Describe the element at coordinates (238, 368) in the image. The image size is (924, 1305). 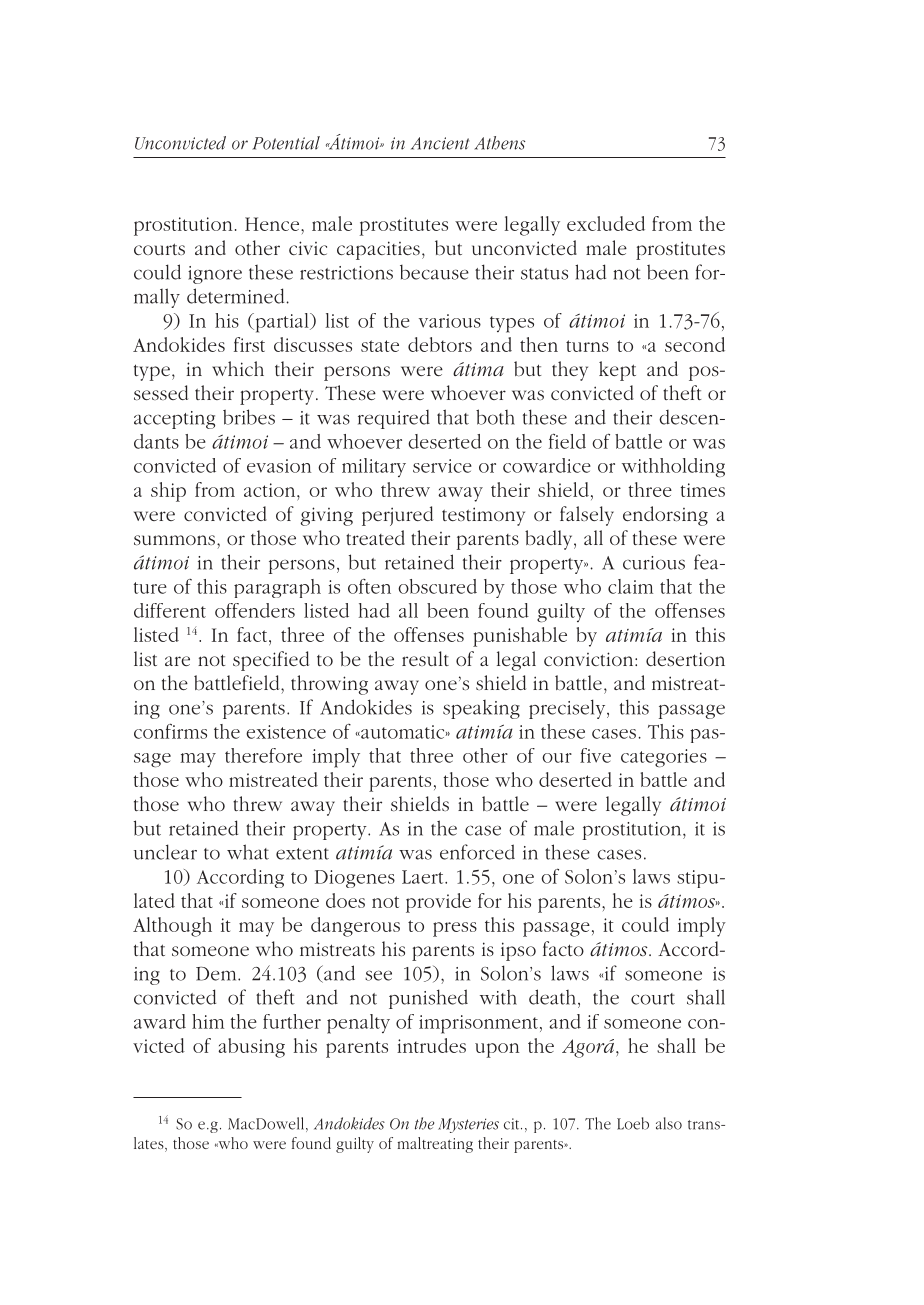
I see `which` at that location.
